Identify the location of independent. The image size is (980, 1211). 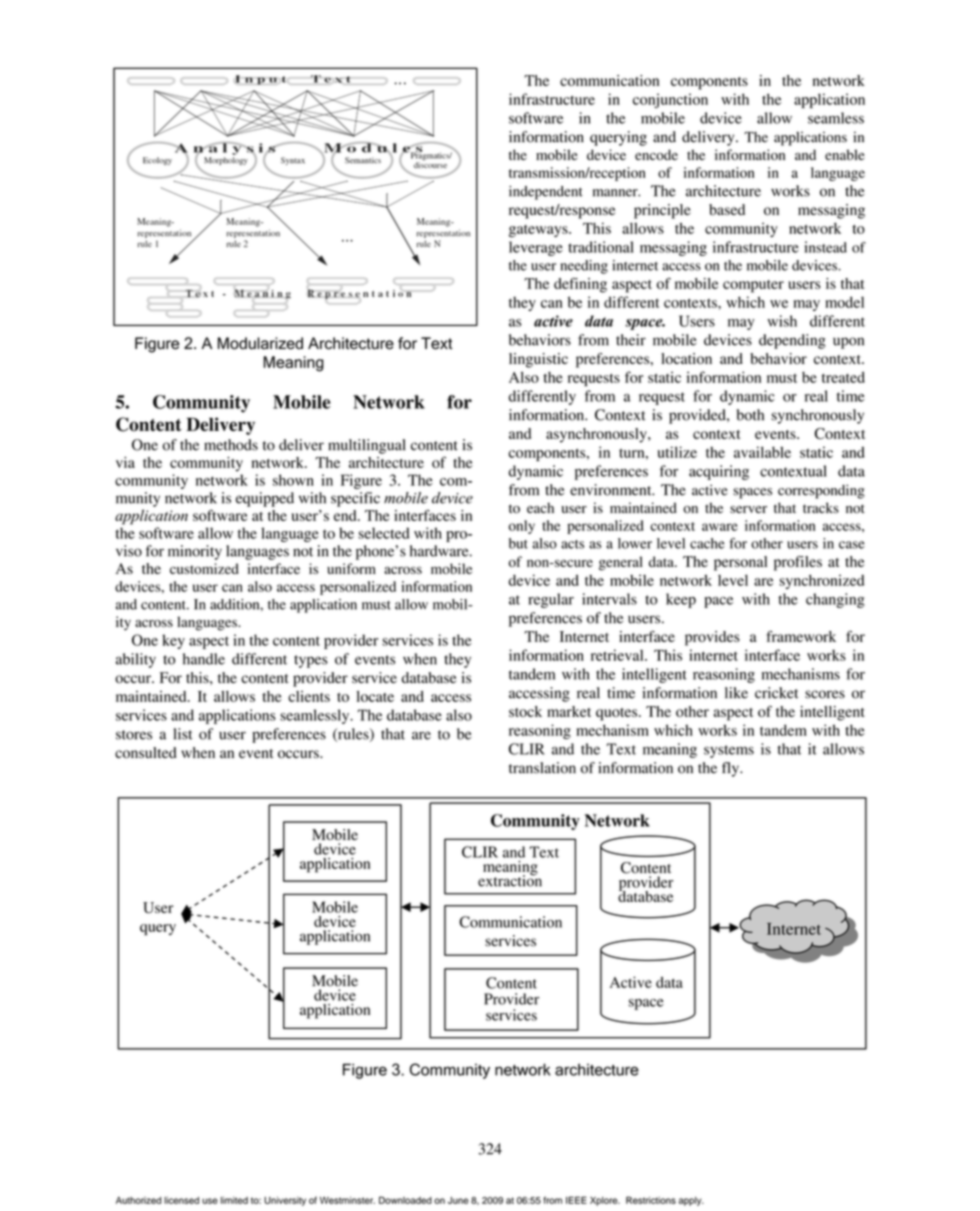
(546, 193).
